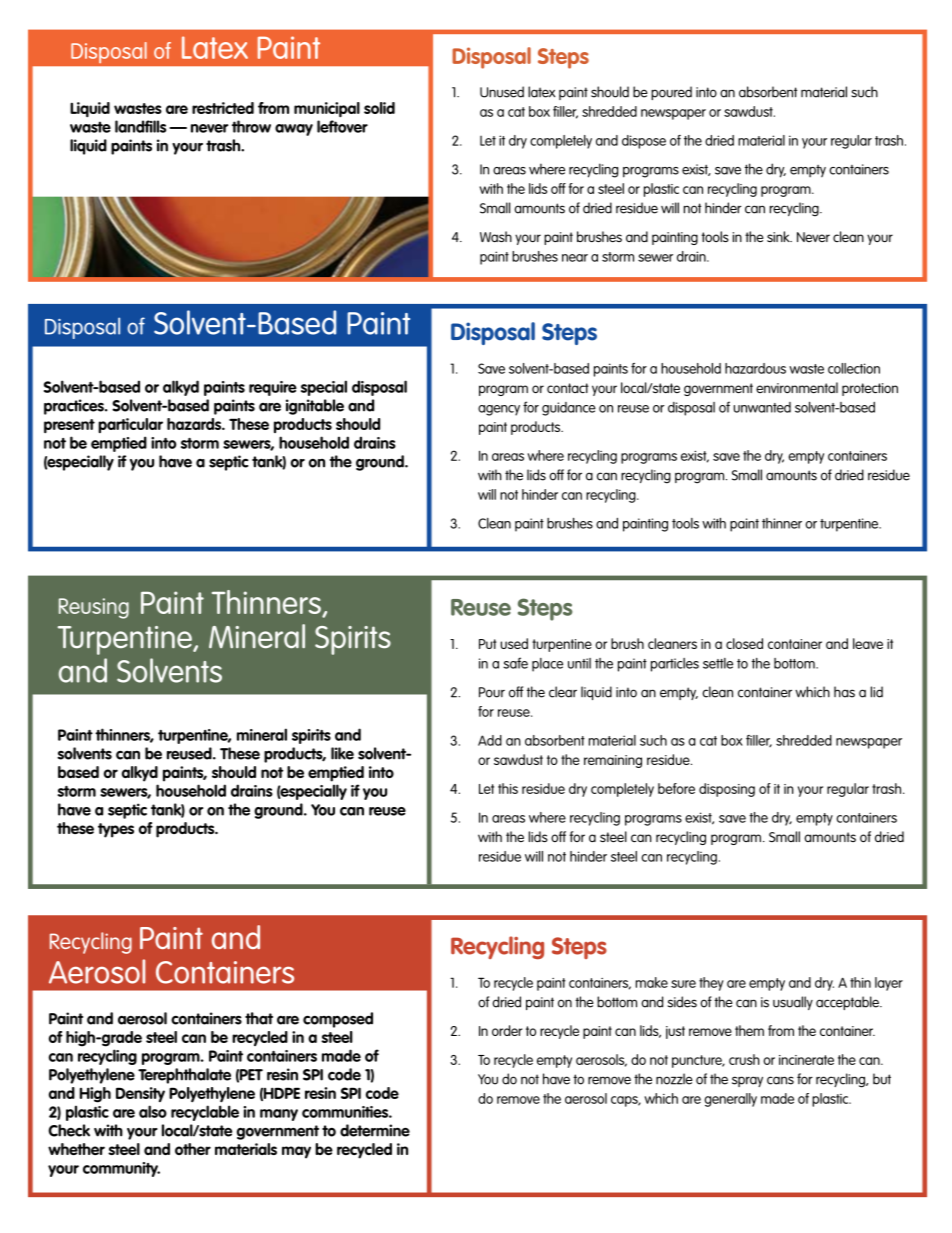  I want to click on unwanted, so click(762, 407).
